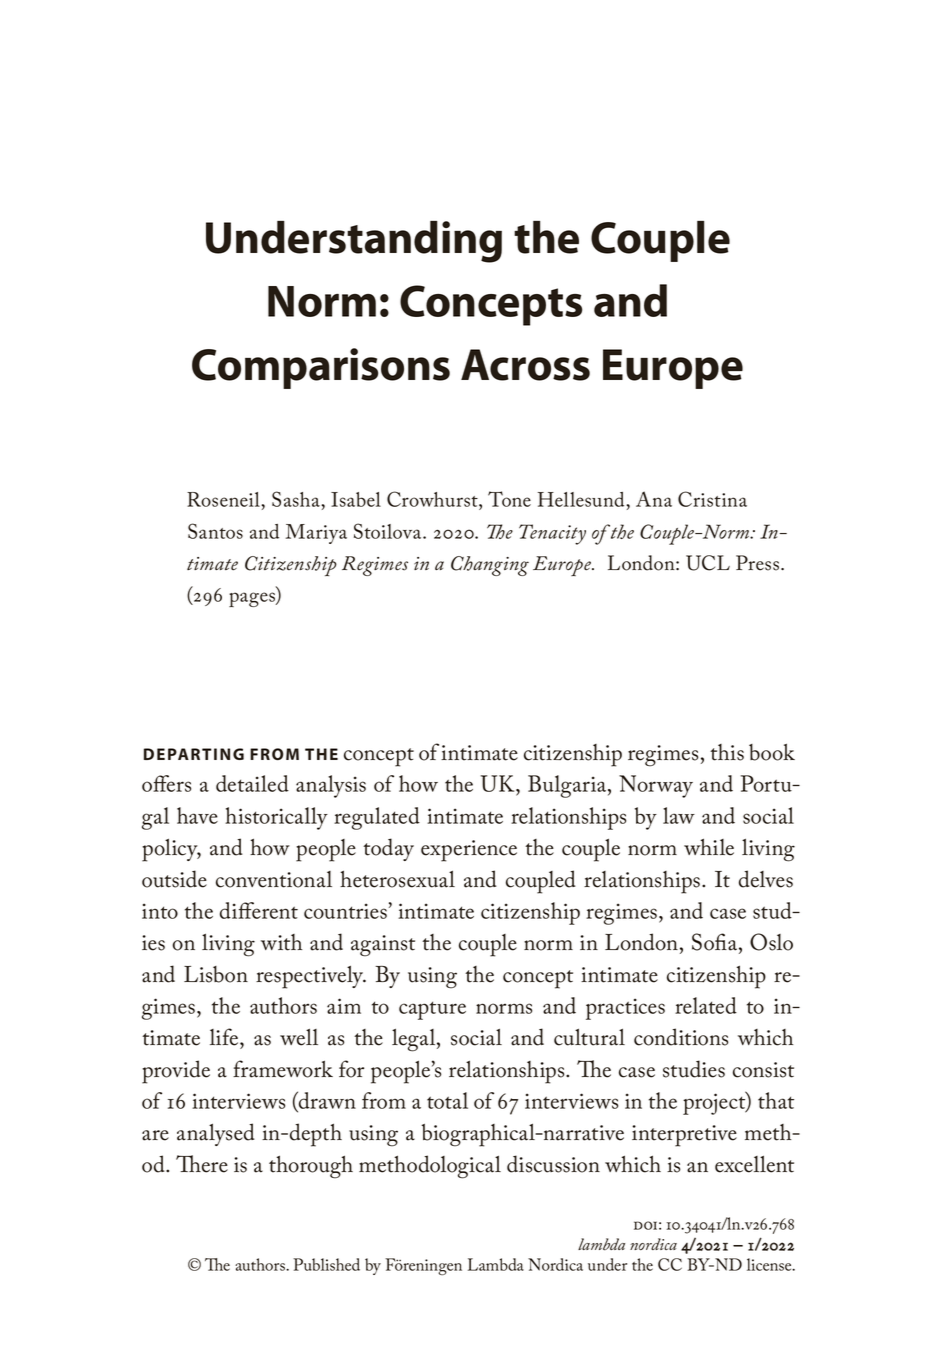  Describe the element at coordinates (321, 368) in the screenshot. I see `Comparisons` at that location.
